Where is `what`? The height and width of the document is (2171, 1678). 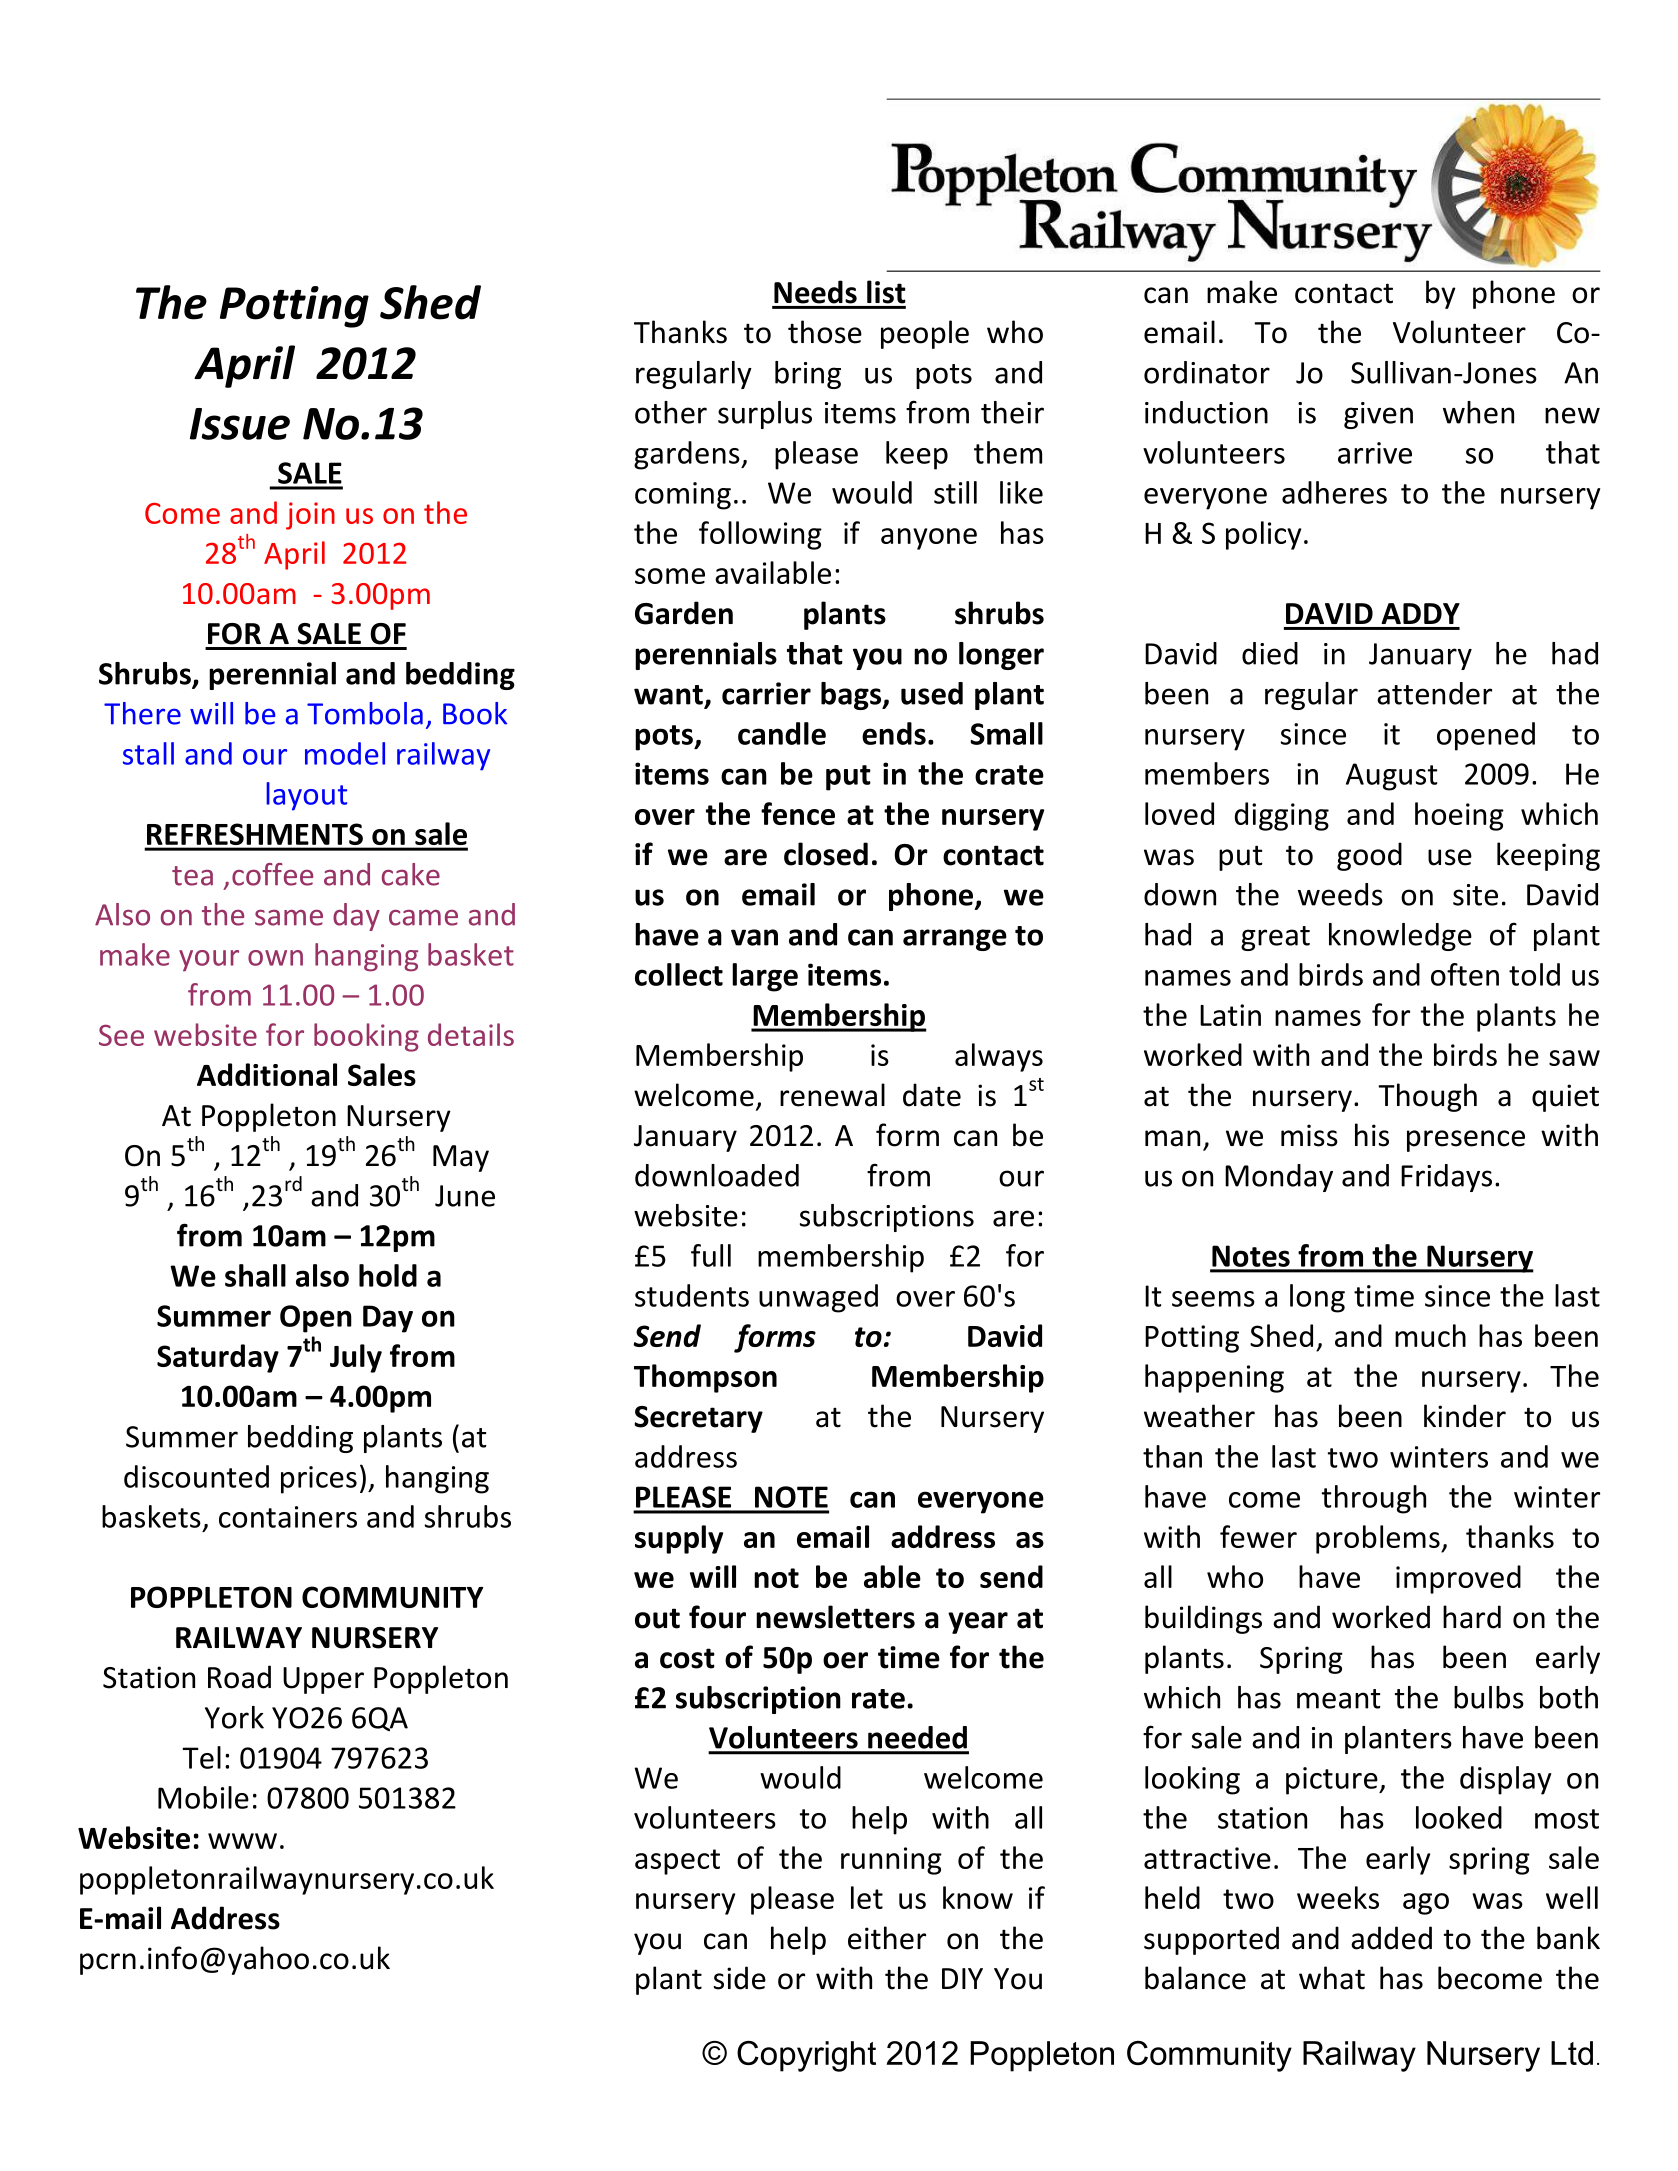
what is located at coordinates (1332, 1978).
